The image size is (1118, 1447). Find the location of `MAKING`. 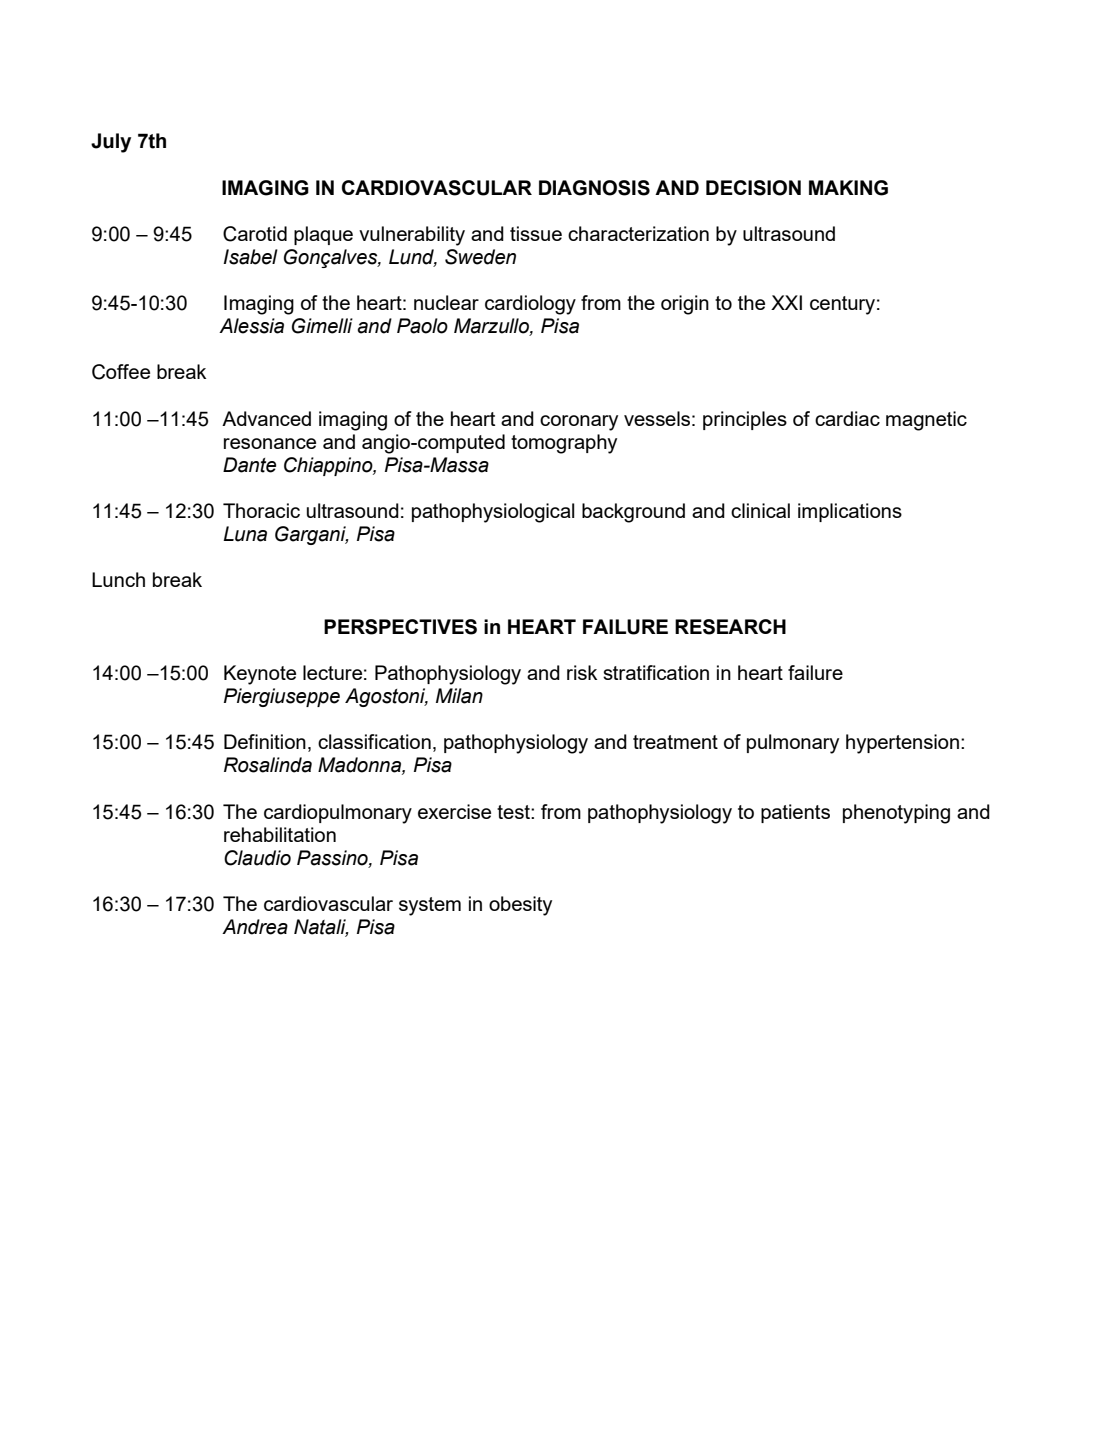

MAKING is located at coordinates (848, 188).
